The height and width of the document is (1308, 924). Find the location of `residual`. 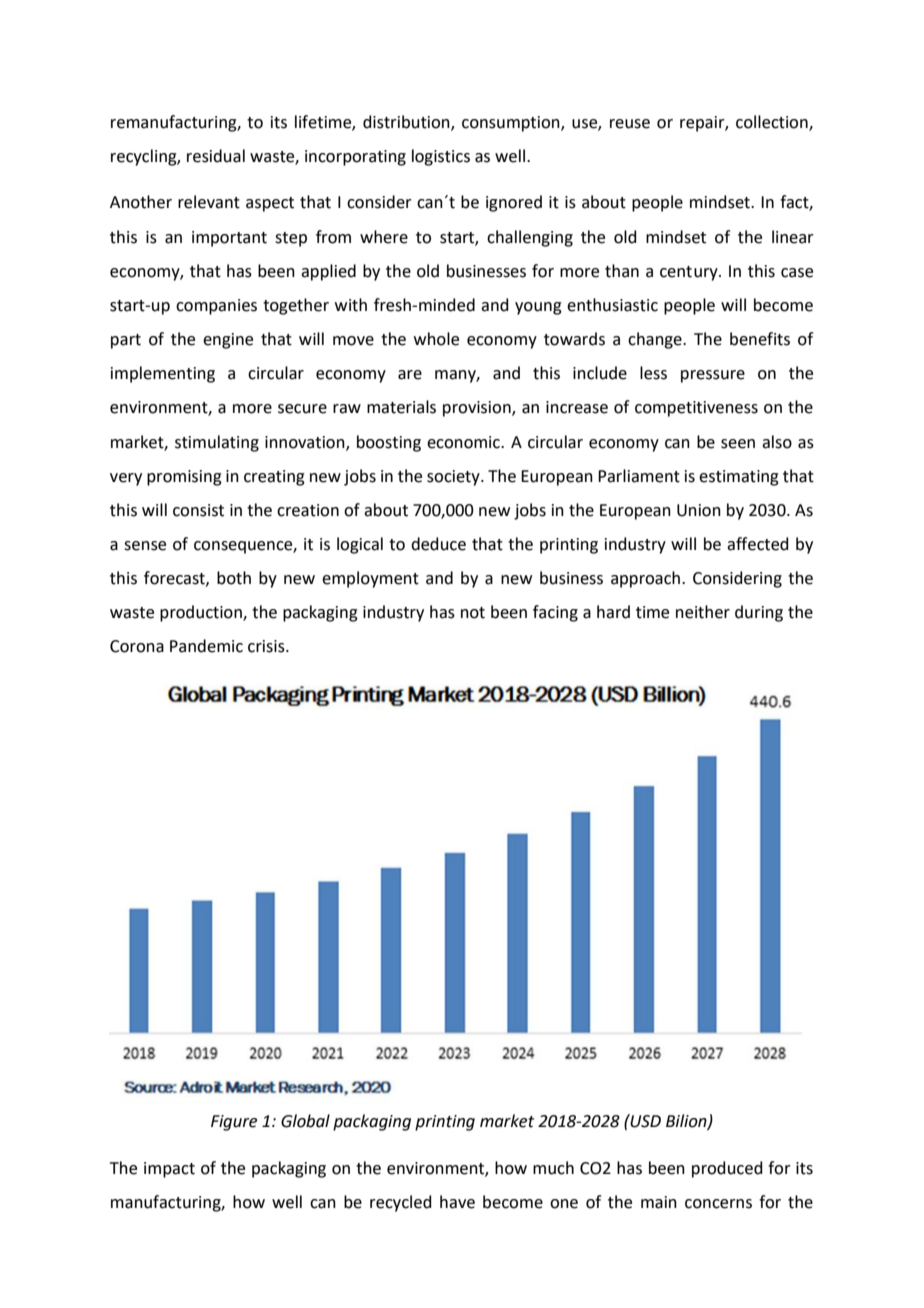

residual is located at coordinates (216, 156).
